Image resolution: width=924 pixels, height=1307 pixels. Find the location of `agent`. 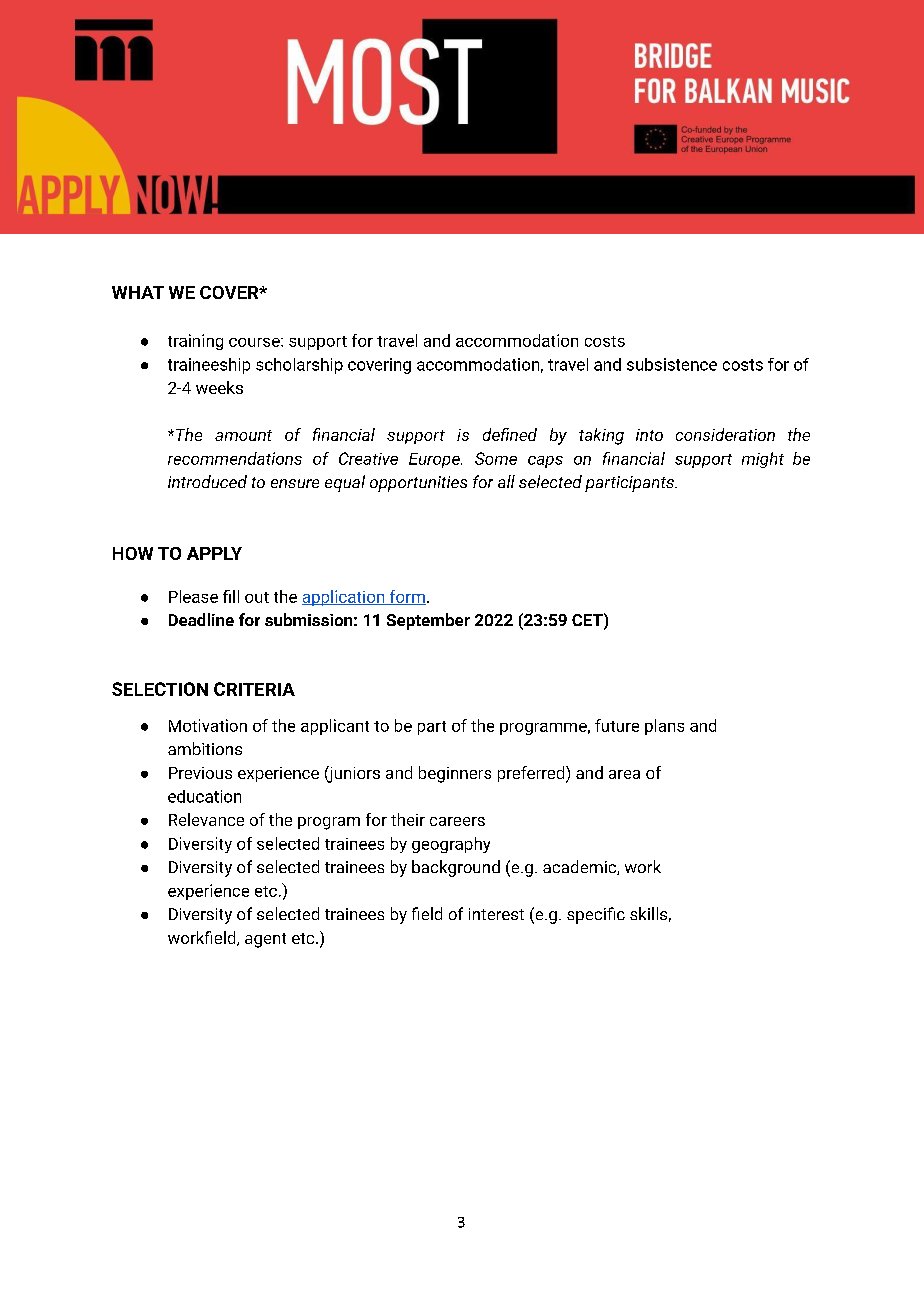

agent is located at coordinates (265, 940).
